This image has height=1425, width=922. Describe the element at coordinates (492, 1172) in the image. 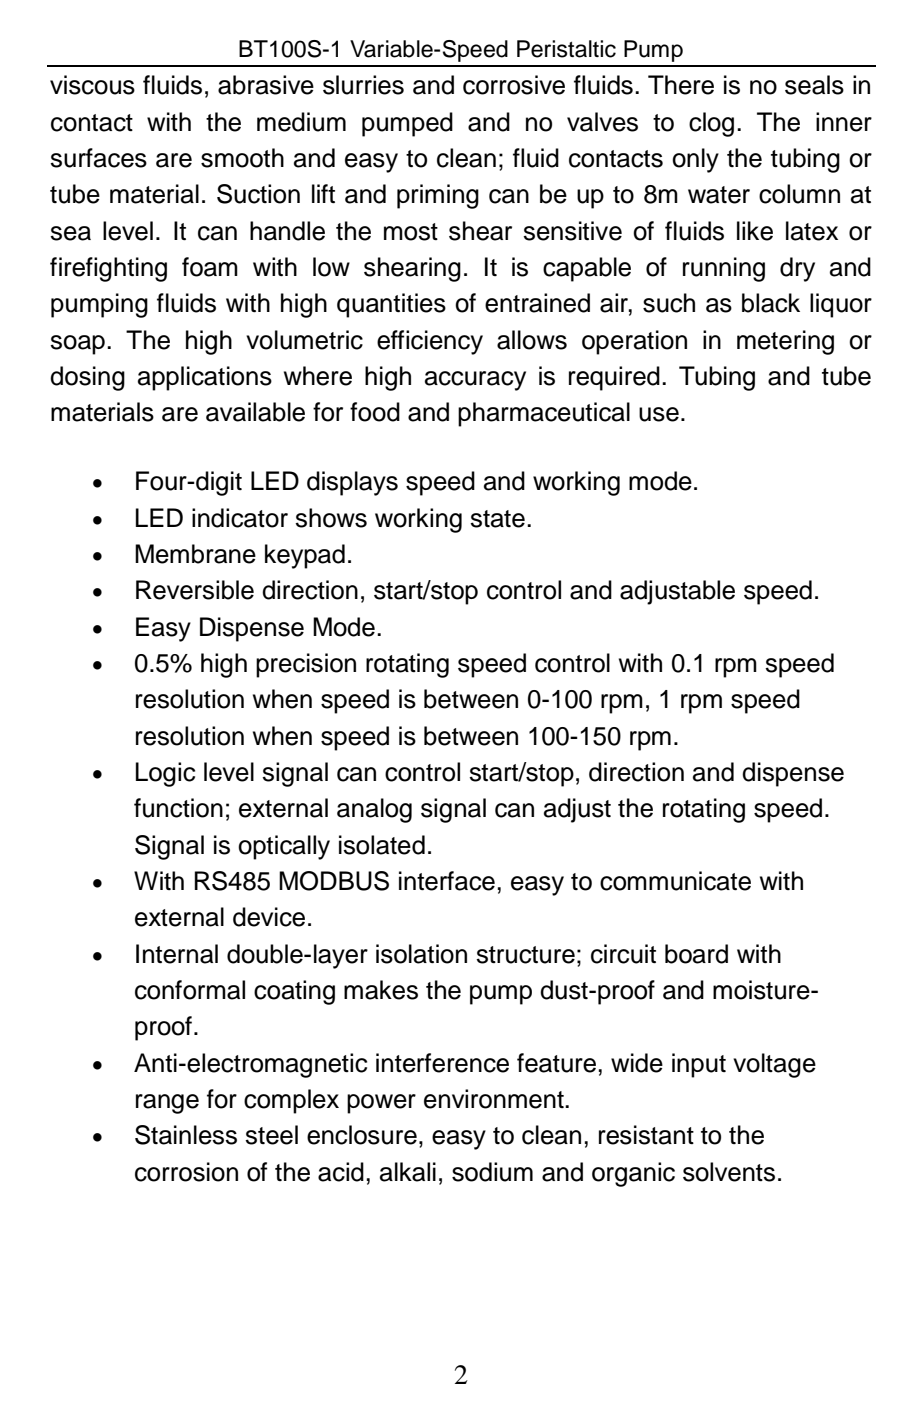

I see `sodium` at that location.
